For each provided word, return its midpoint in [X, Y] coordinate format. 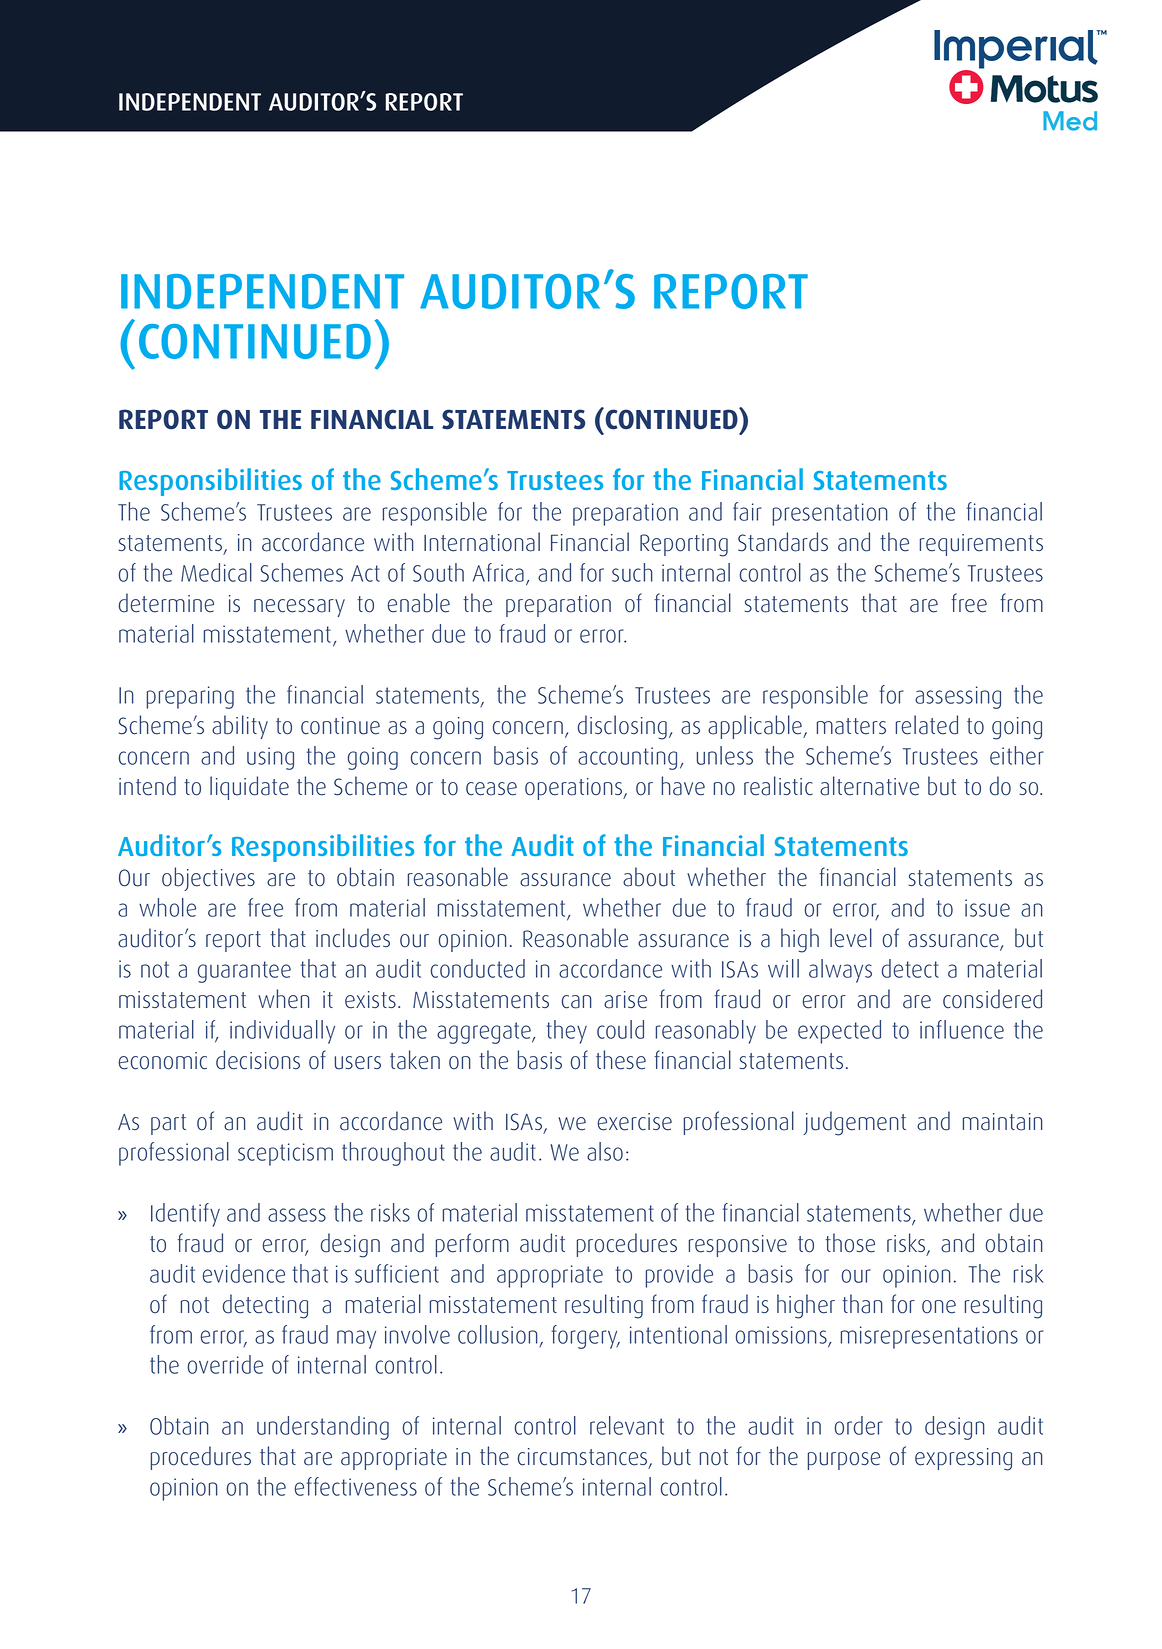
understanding [323, 1428]
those [850, 1243]
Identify [185, 1215]
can [577, 1002]
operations [575, 789]
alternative [869, 786]
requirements [981, 545]
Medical [216, 572]
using [270, 758]
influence [962, 1029]
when [284, 999]
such [632, 572]
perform [472, 1245]
